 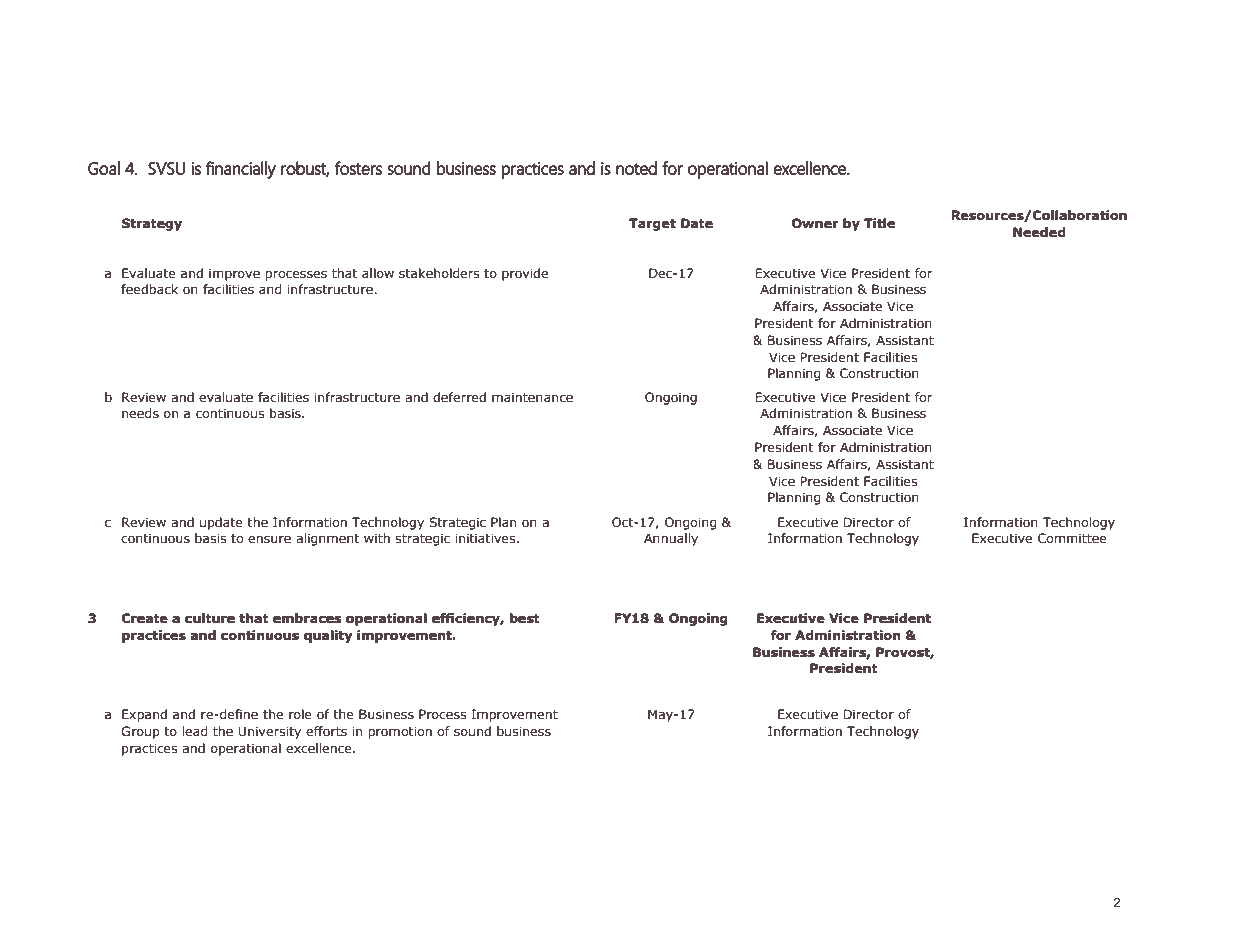 I want to click on Annually, so click(x=671, y=539).
